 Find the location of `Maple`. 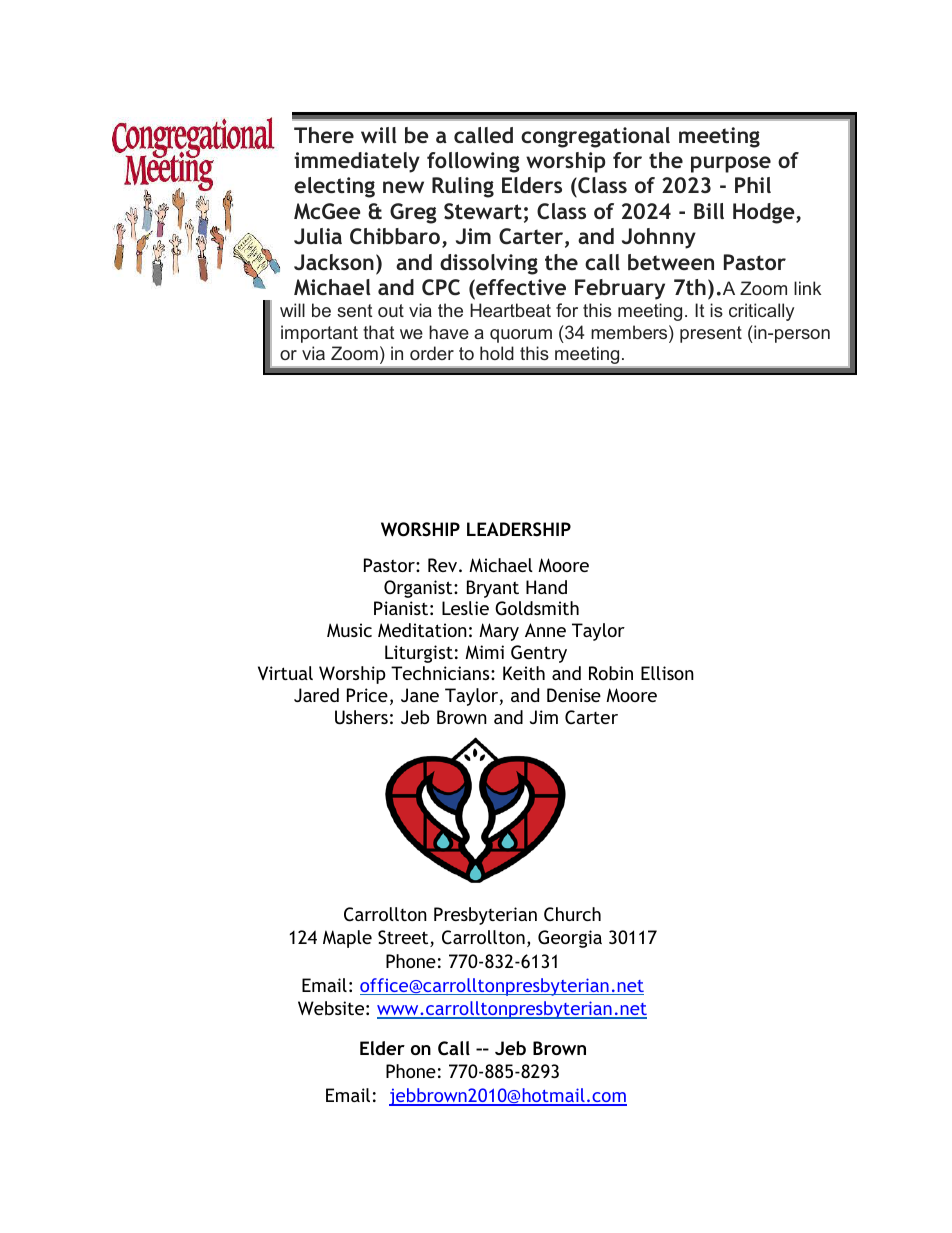

Maple is located at coordinates (347, 939).
